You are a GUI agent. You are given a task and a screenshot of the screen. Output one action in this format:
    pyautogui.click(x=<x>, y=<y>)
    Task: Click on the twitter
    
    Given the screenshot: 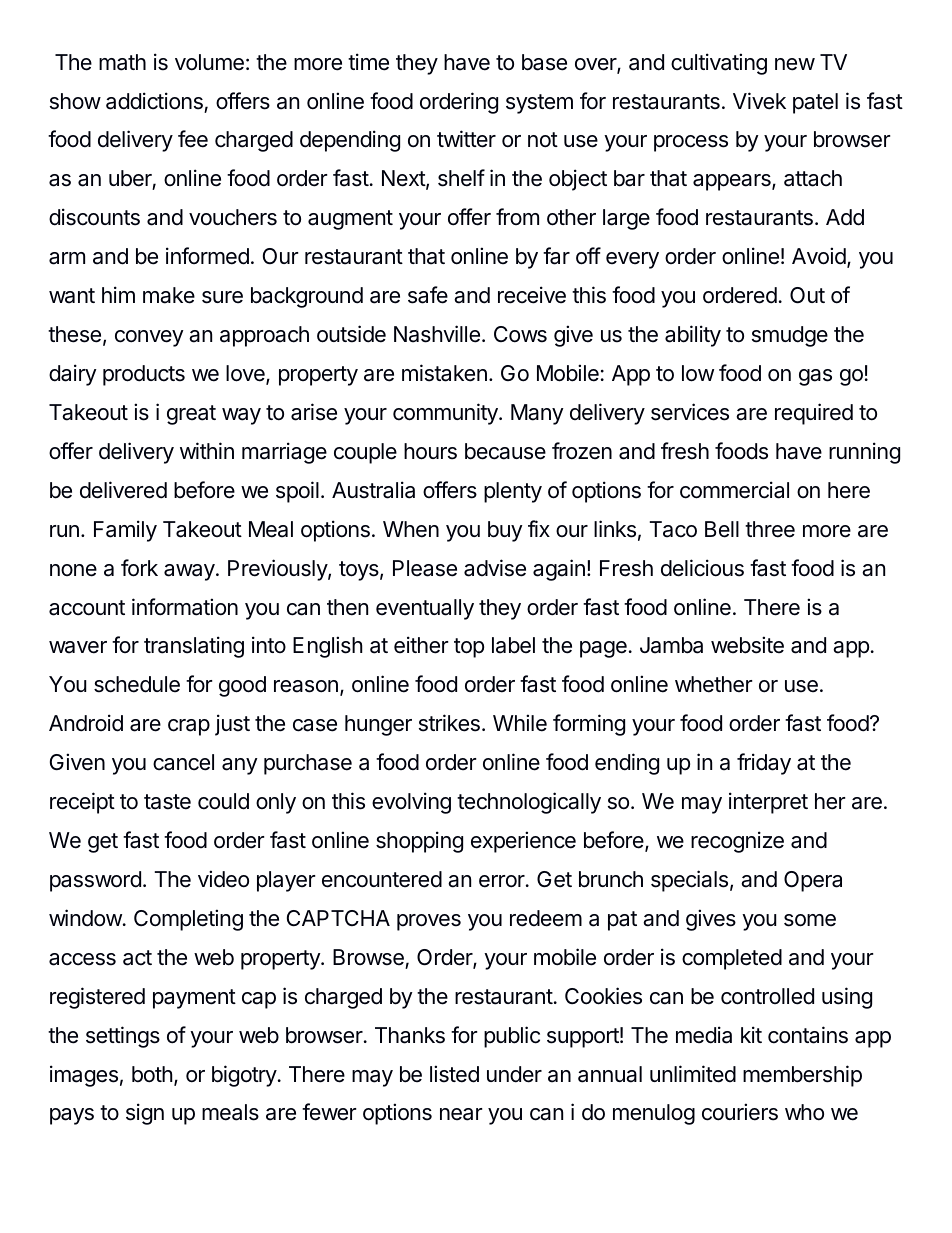 What is the action you would take?
    pyautogui.click(x=466, y=139)
